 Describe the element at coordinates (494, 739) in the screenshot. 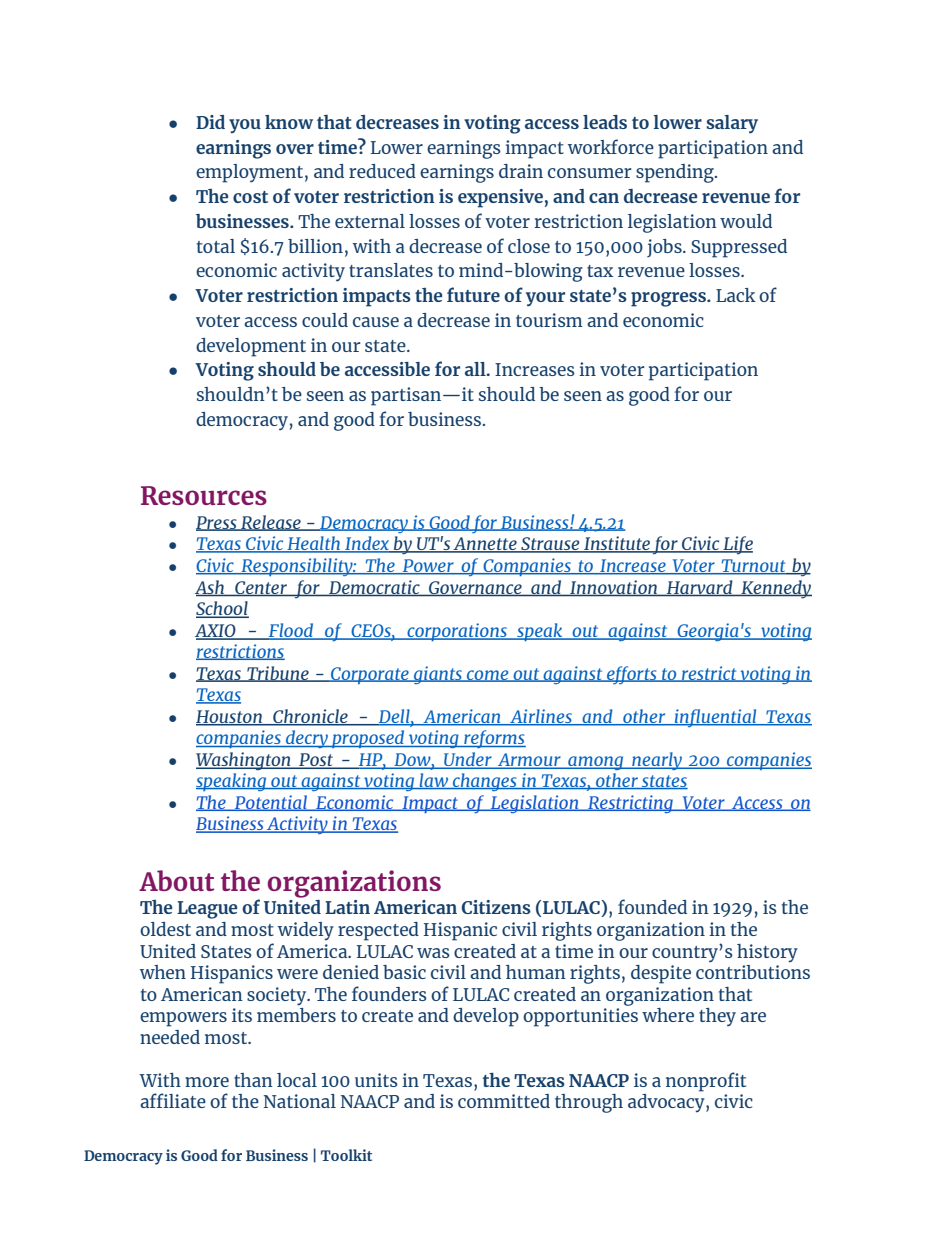

I see `reforms` at that location.
